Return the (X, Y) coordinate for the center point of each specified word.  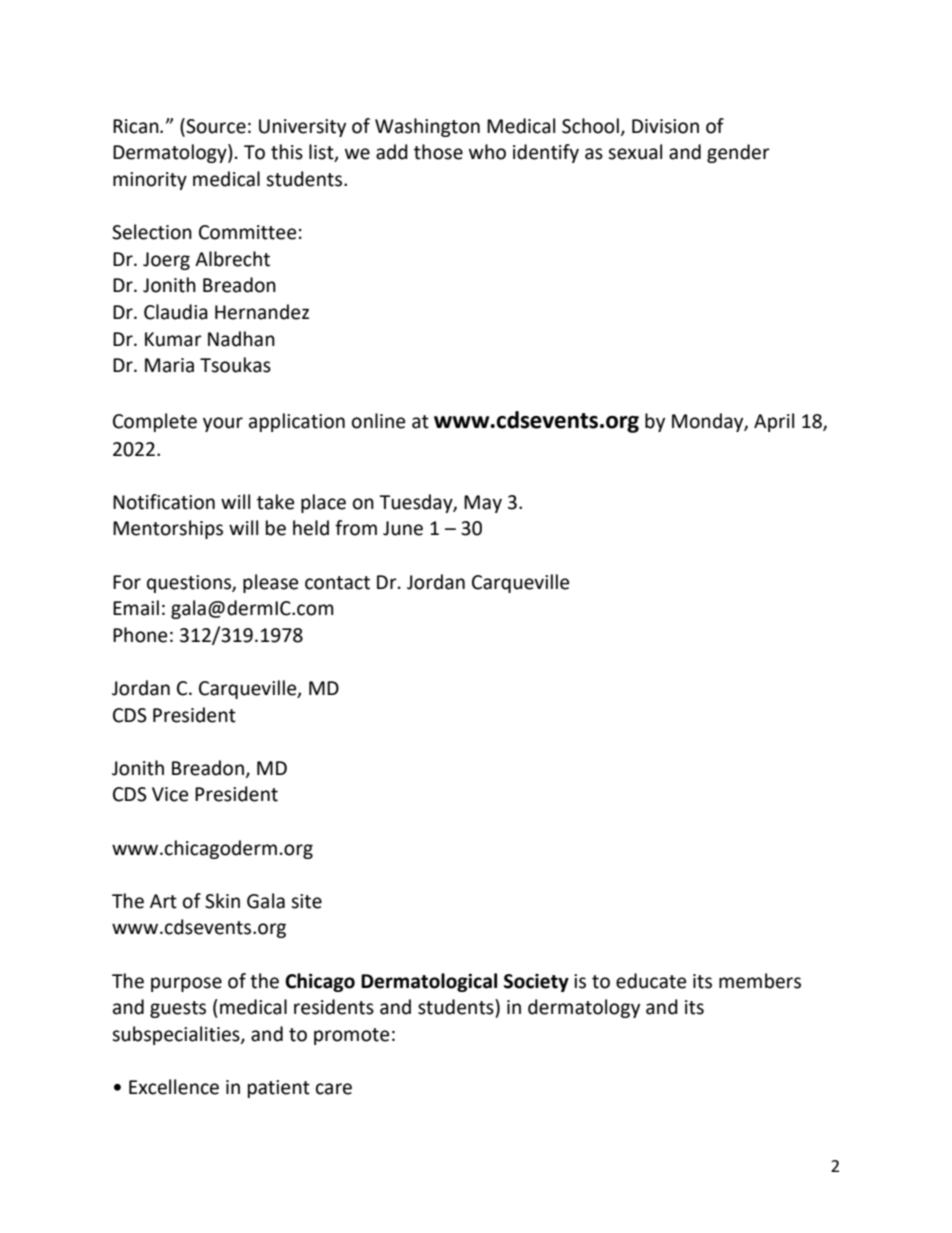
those (438, 152)
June (403, 528)
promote (351, 1036)
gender (738, 153)
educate (651, 981)
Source (215, 126)
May (483, 504)
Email (136, 608)
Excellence (174, 1087)
